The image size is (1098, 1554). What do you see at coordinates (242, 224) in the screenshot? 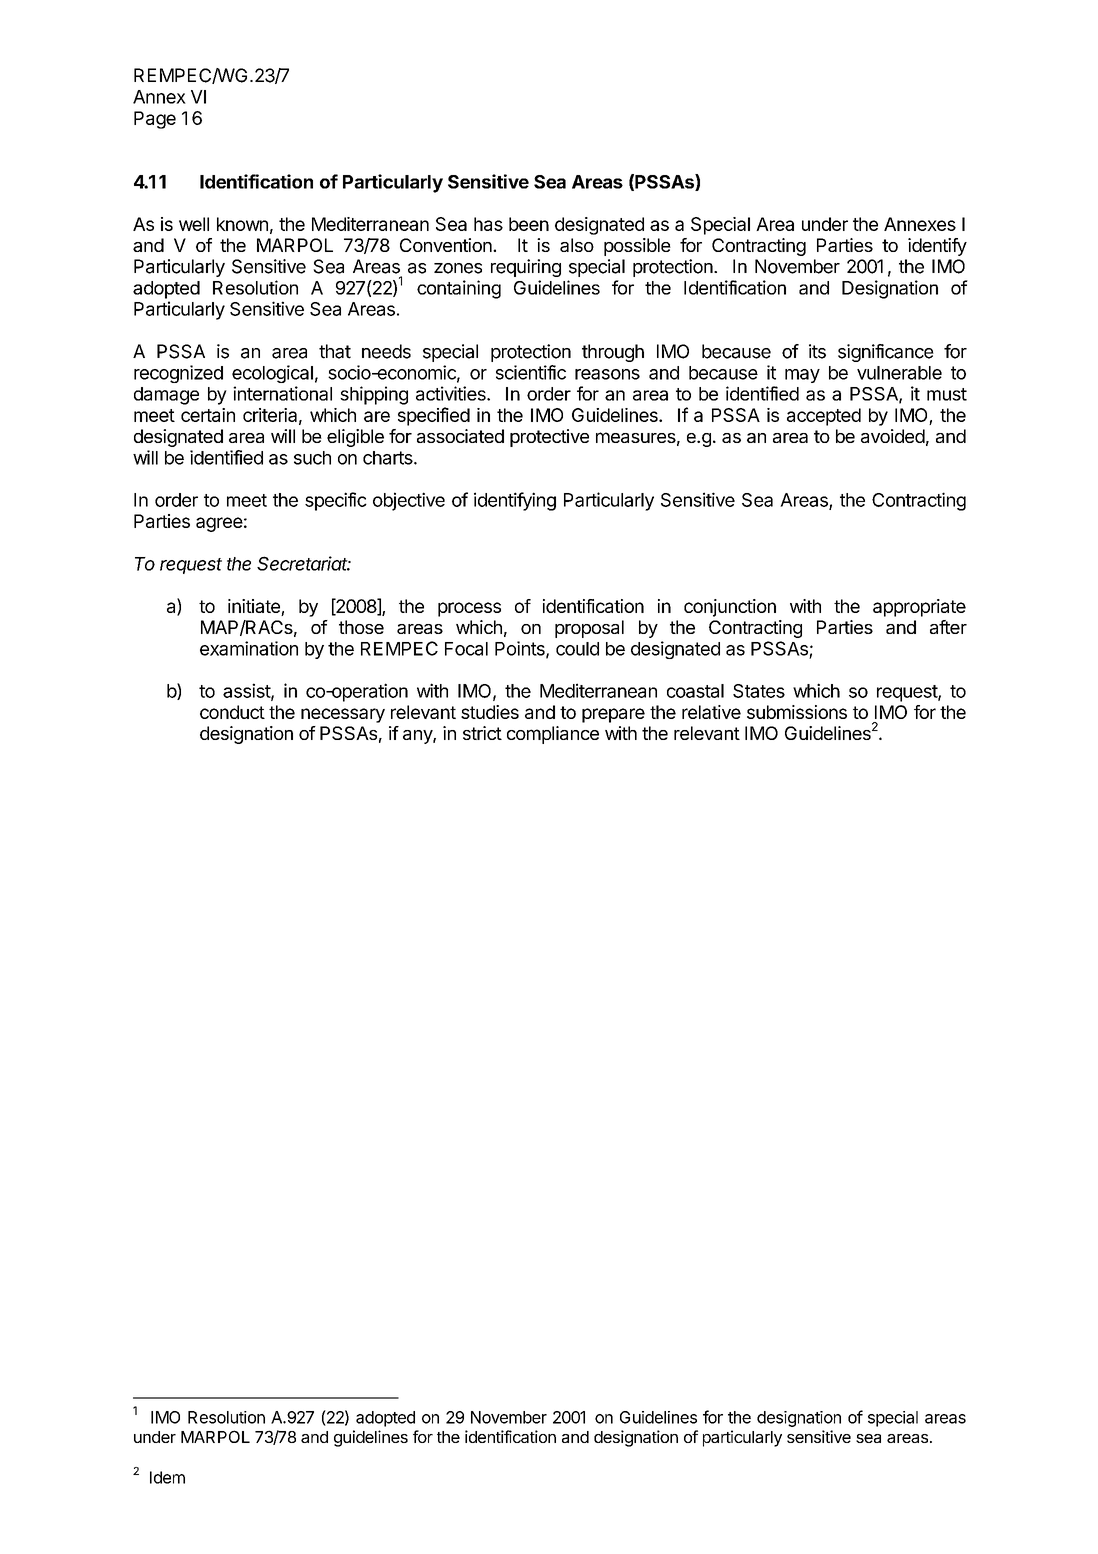
I see `known` at bounding box center [242, 224].
